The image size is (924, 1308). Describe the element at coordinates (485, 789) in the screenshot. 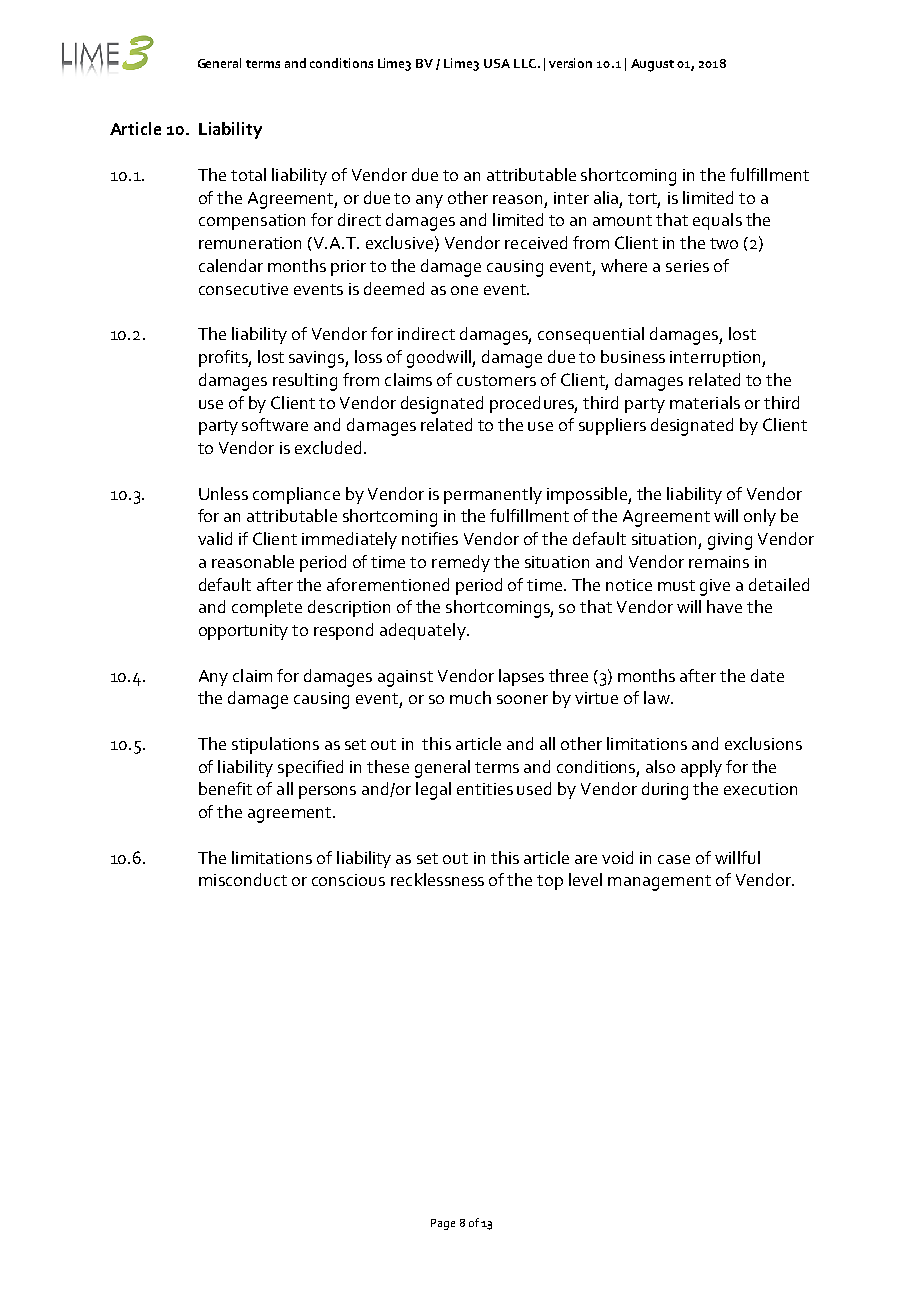

I see `entities` at that location.
